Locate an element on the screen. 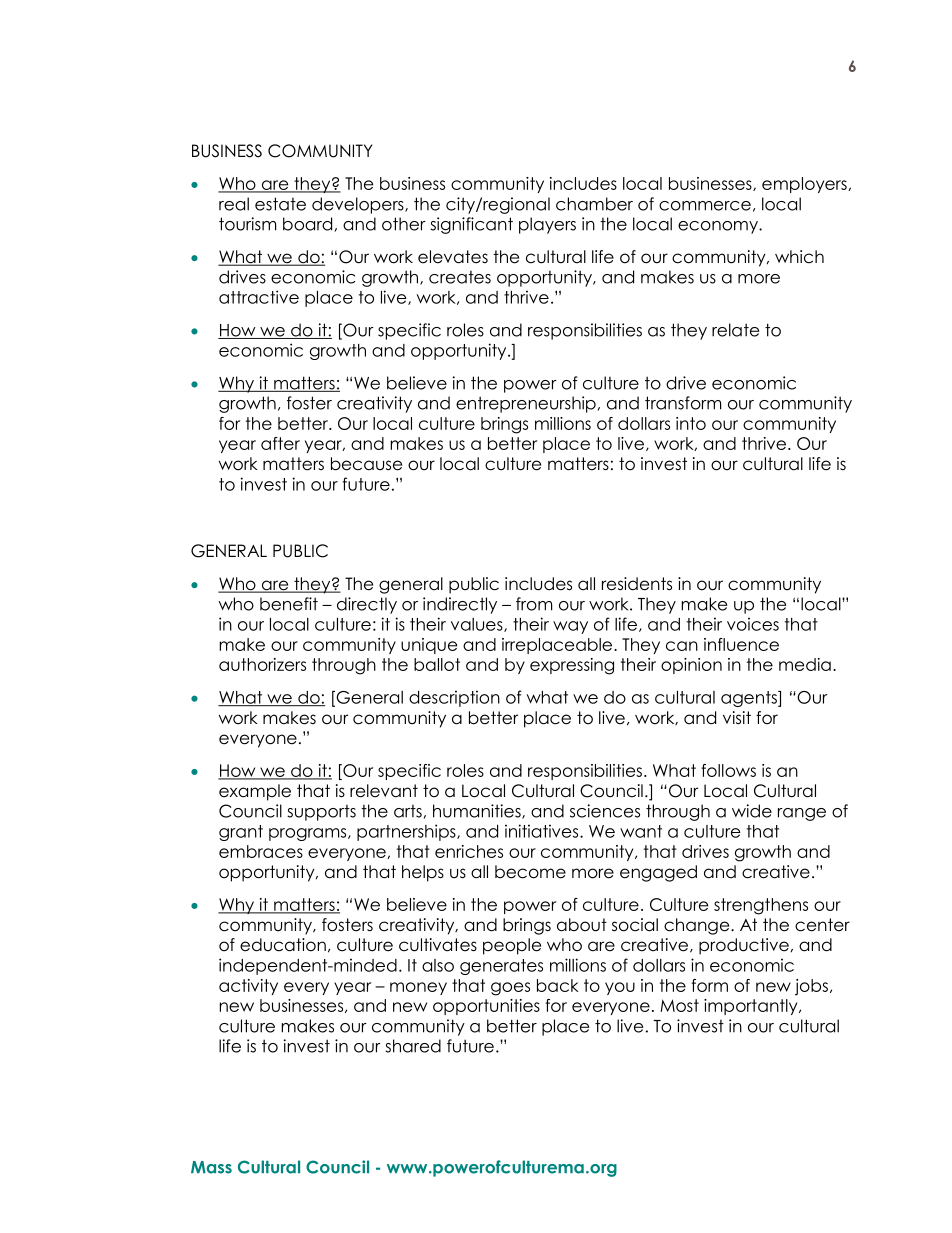 The width and height of the screenshot is (952, 1233). agents is located at coordinates (750, 699).
